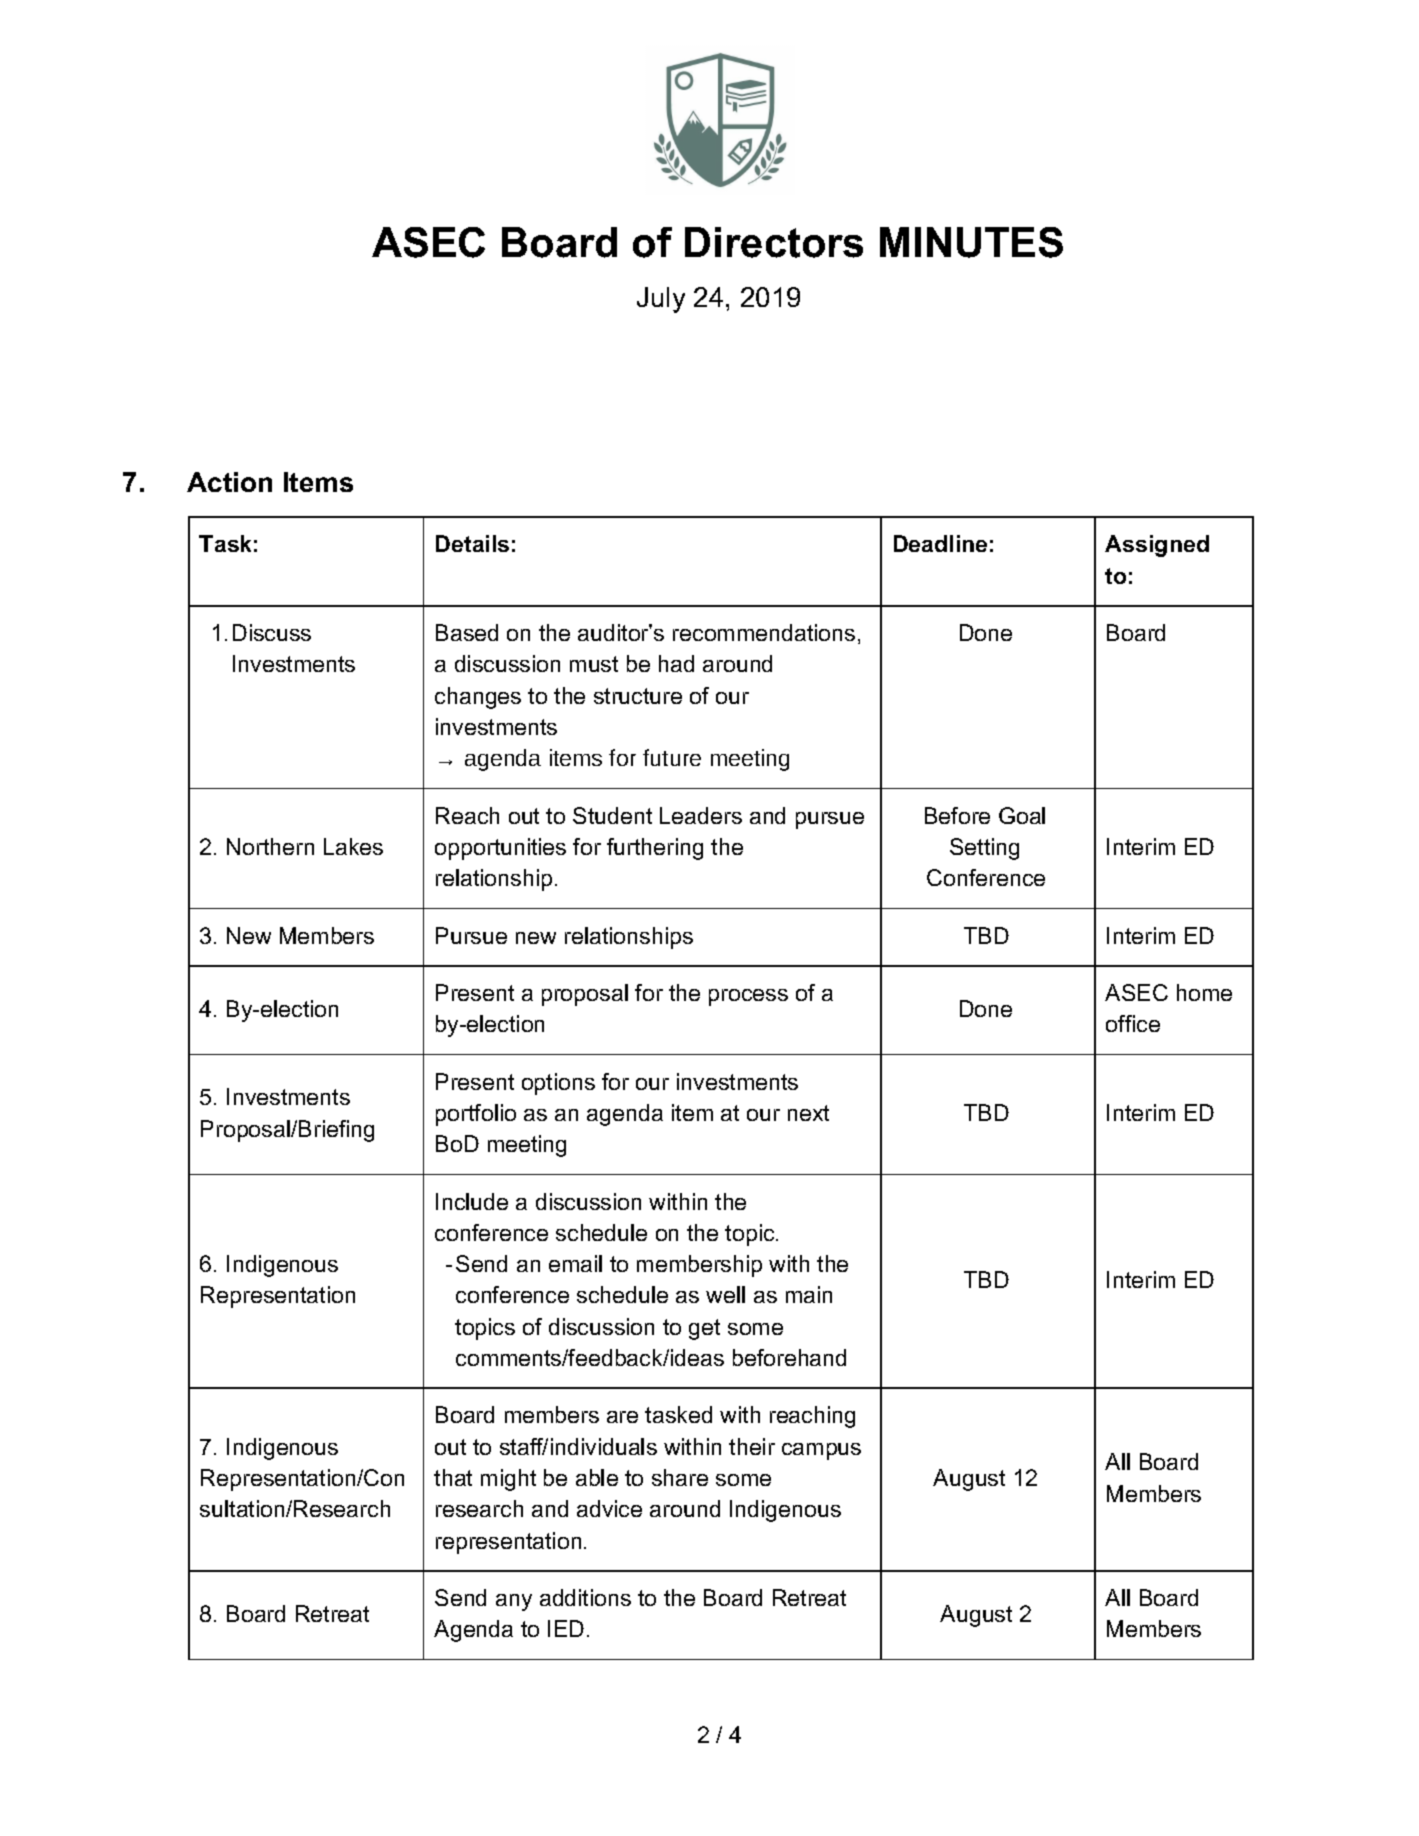  Describe the element at coordinates (661, 300) in the screenshot. I see `July` at that location.
